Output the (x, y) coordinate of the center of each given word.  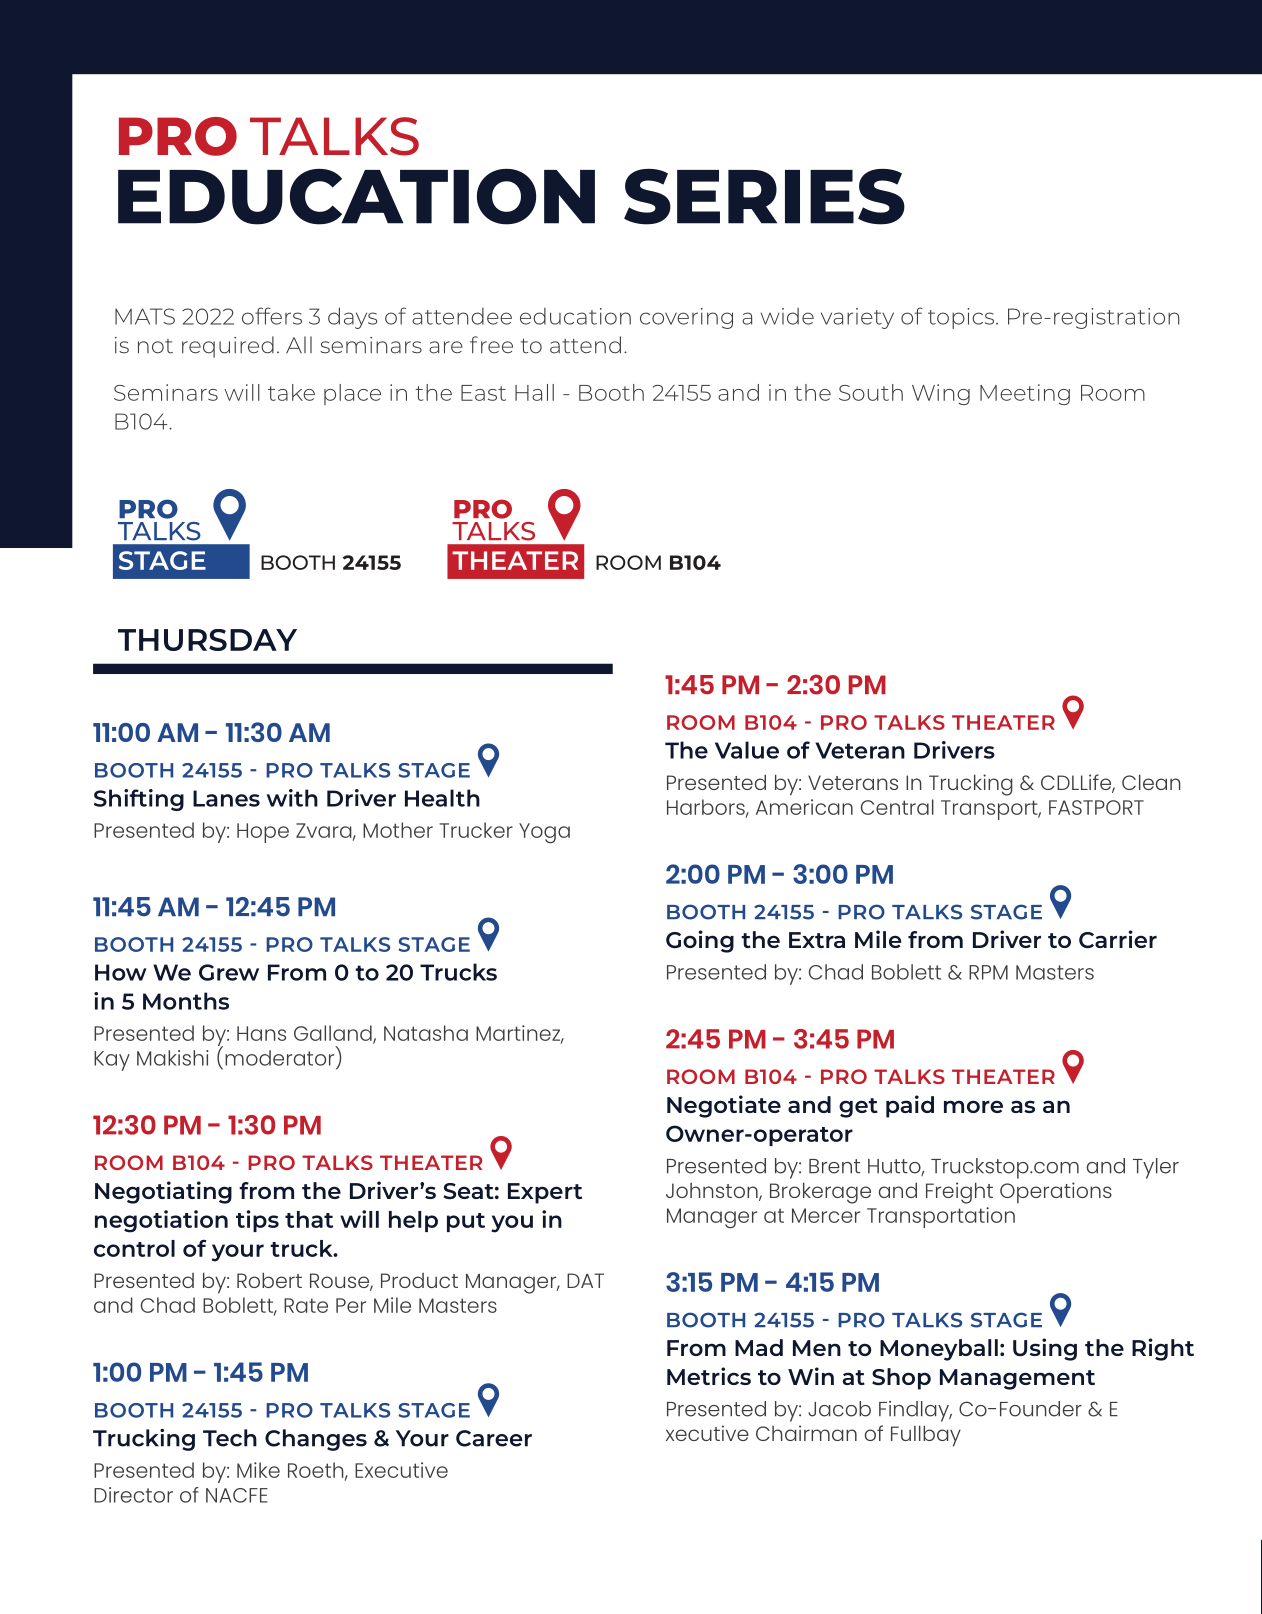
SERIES (764, 197)
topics (962, 318)
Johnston (713, 1192)
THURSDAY (207, 640)
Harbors (707, 808)
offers (272, 316)
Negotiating (163, 1192)
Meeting (1025, 394)
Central (897, 807)
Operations (1056, 1193)
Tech (230, 1438)
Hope (263, 833)
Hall (534, 392)
